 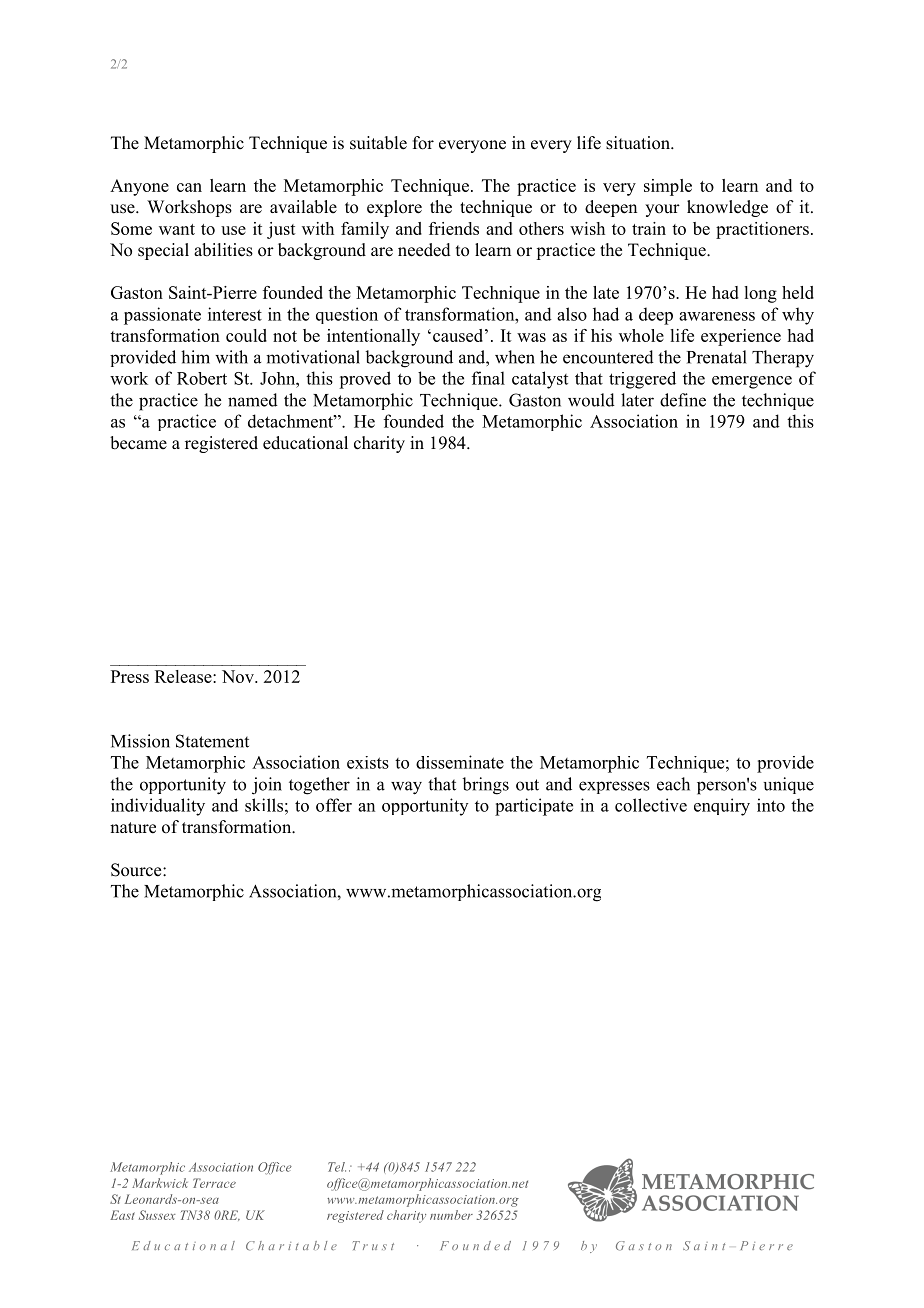 What do you see at coordinates (727, 208) in the document?
I see `knowledge` at bounding box center [727, 208].
